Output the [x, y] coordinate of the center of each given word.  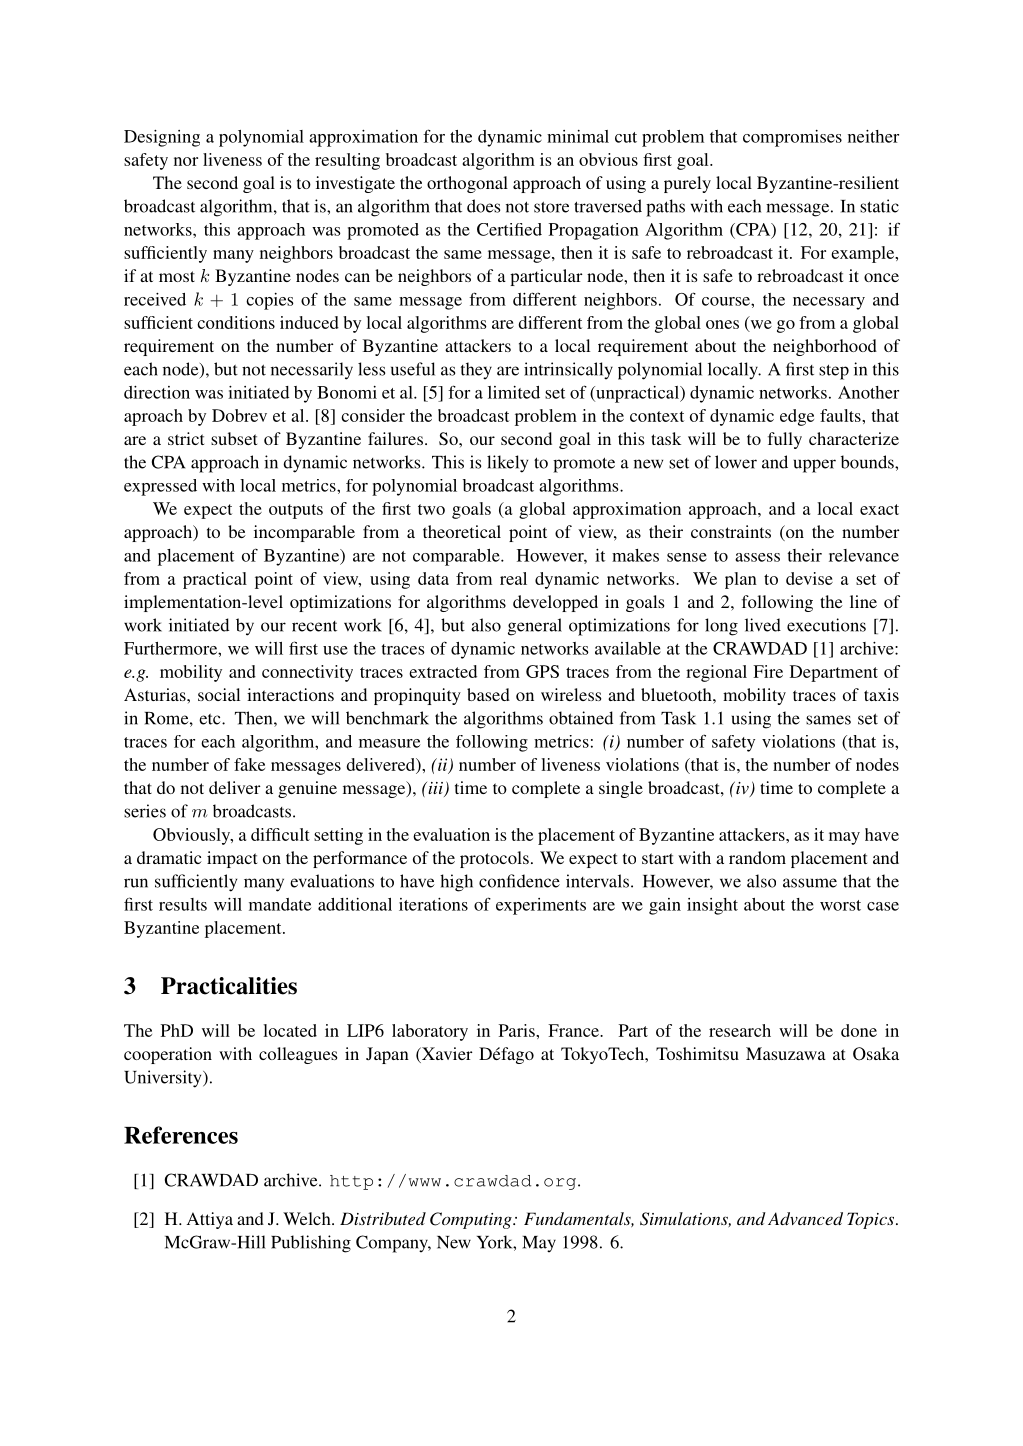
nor [186, 161]
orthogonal [467, 184]
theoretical [462, 531]
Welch [308, 1218]
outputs [296, 511]
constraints [731, 531]
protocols [494, 859]
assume [810, 883]
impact [232, 859]
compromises [792, 138]
